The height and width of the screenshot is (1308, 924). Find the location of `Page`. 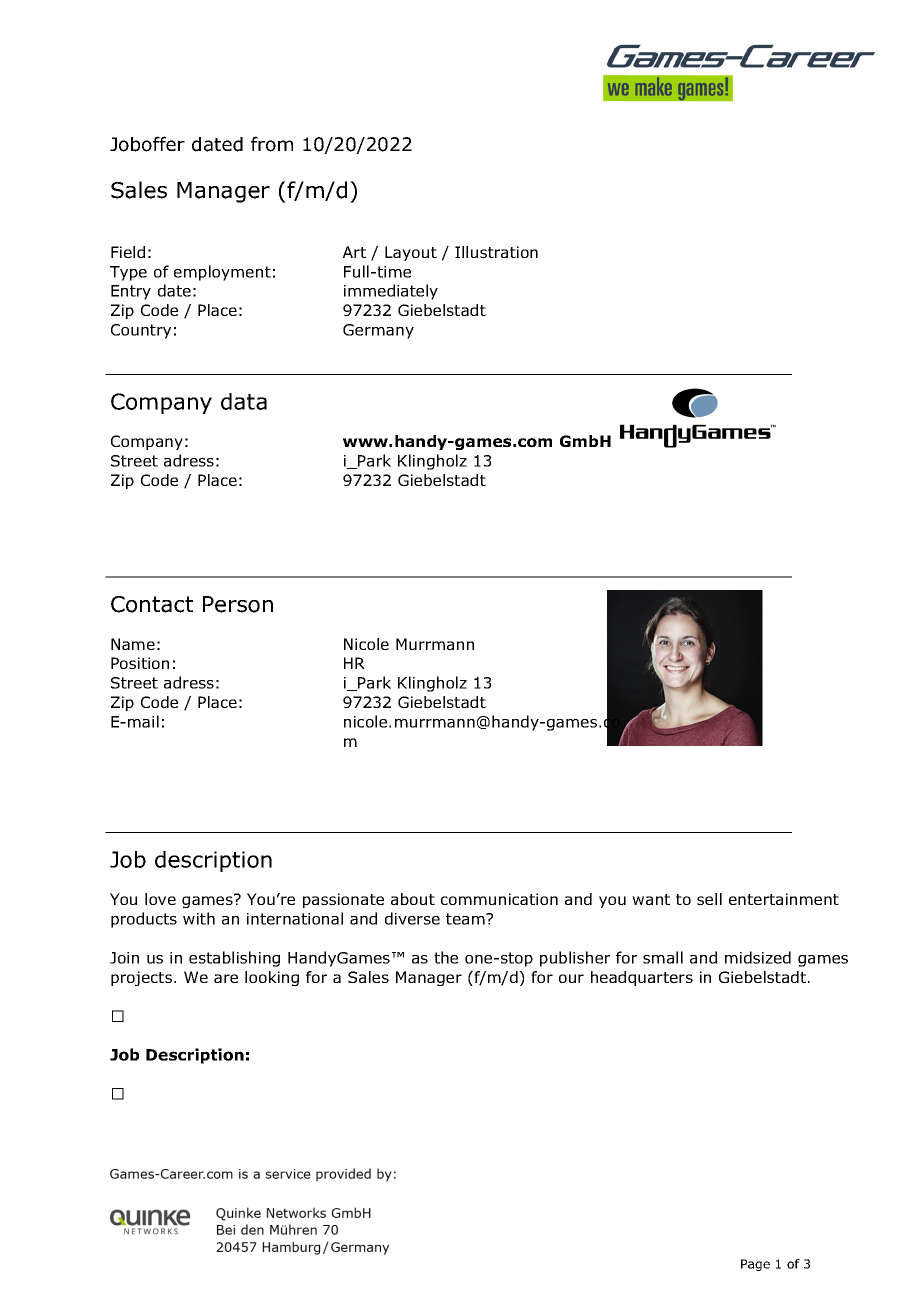

Page is located at coordinates (755, 1265).
